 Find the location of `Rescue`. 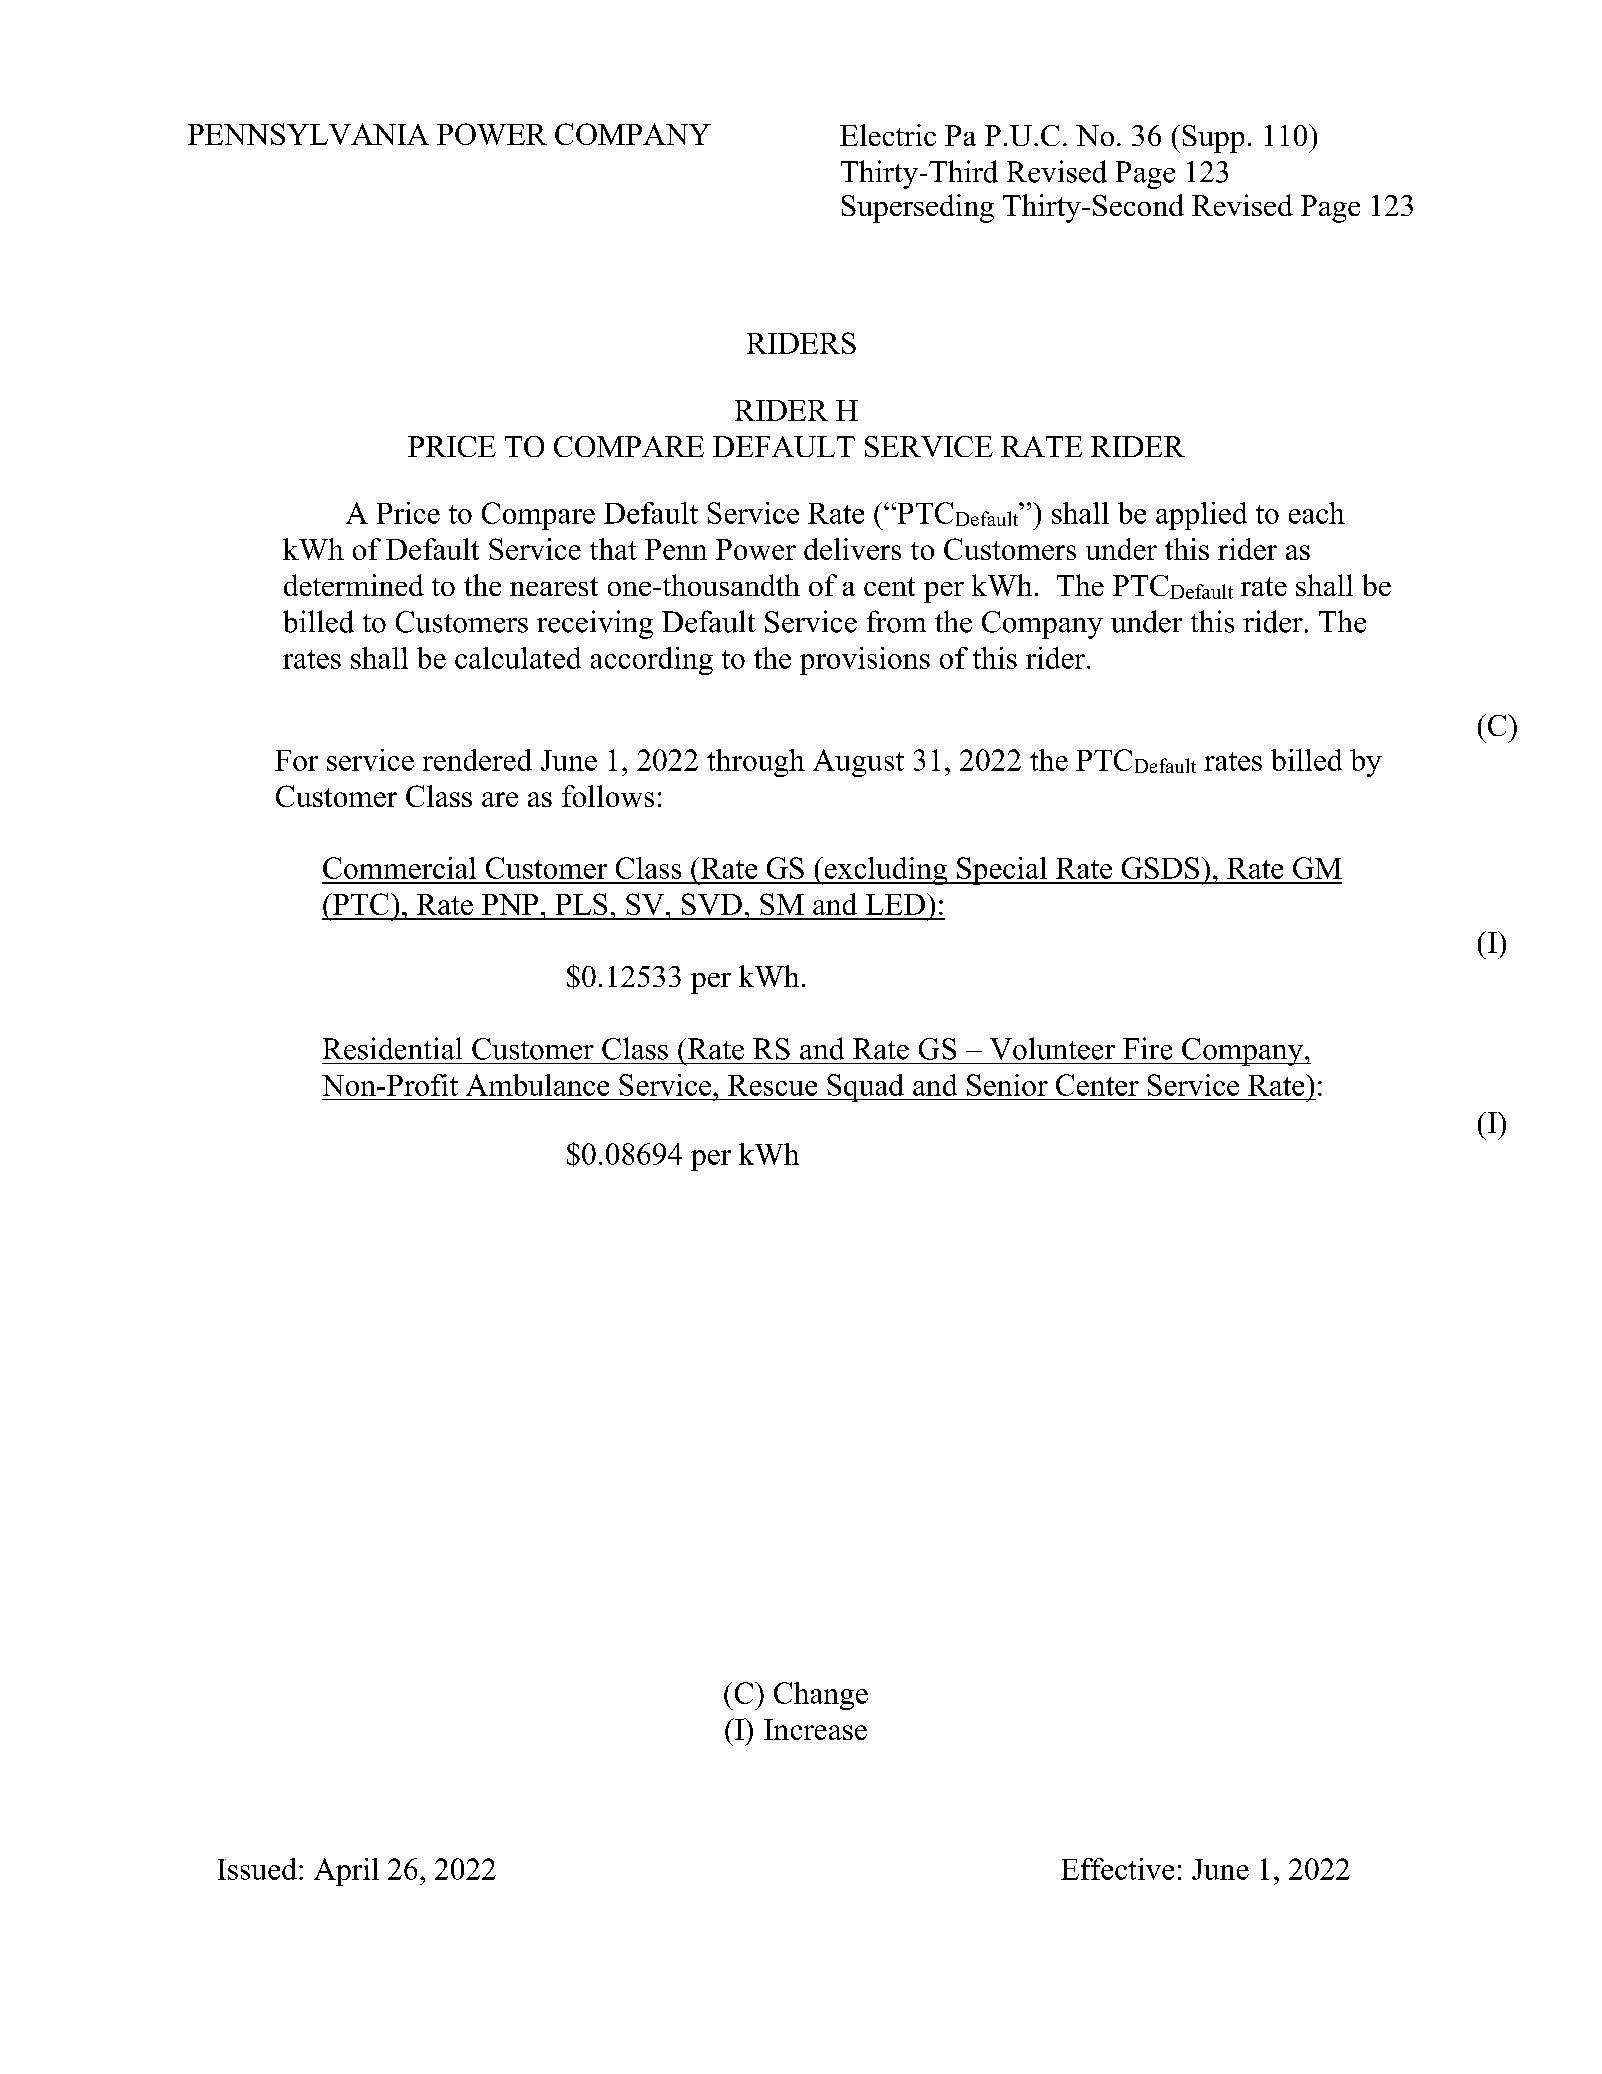

Rescue is located at coordinates (772, 1085).
